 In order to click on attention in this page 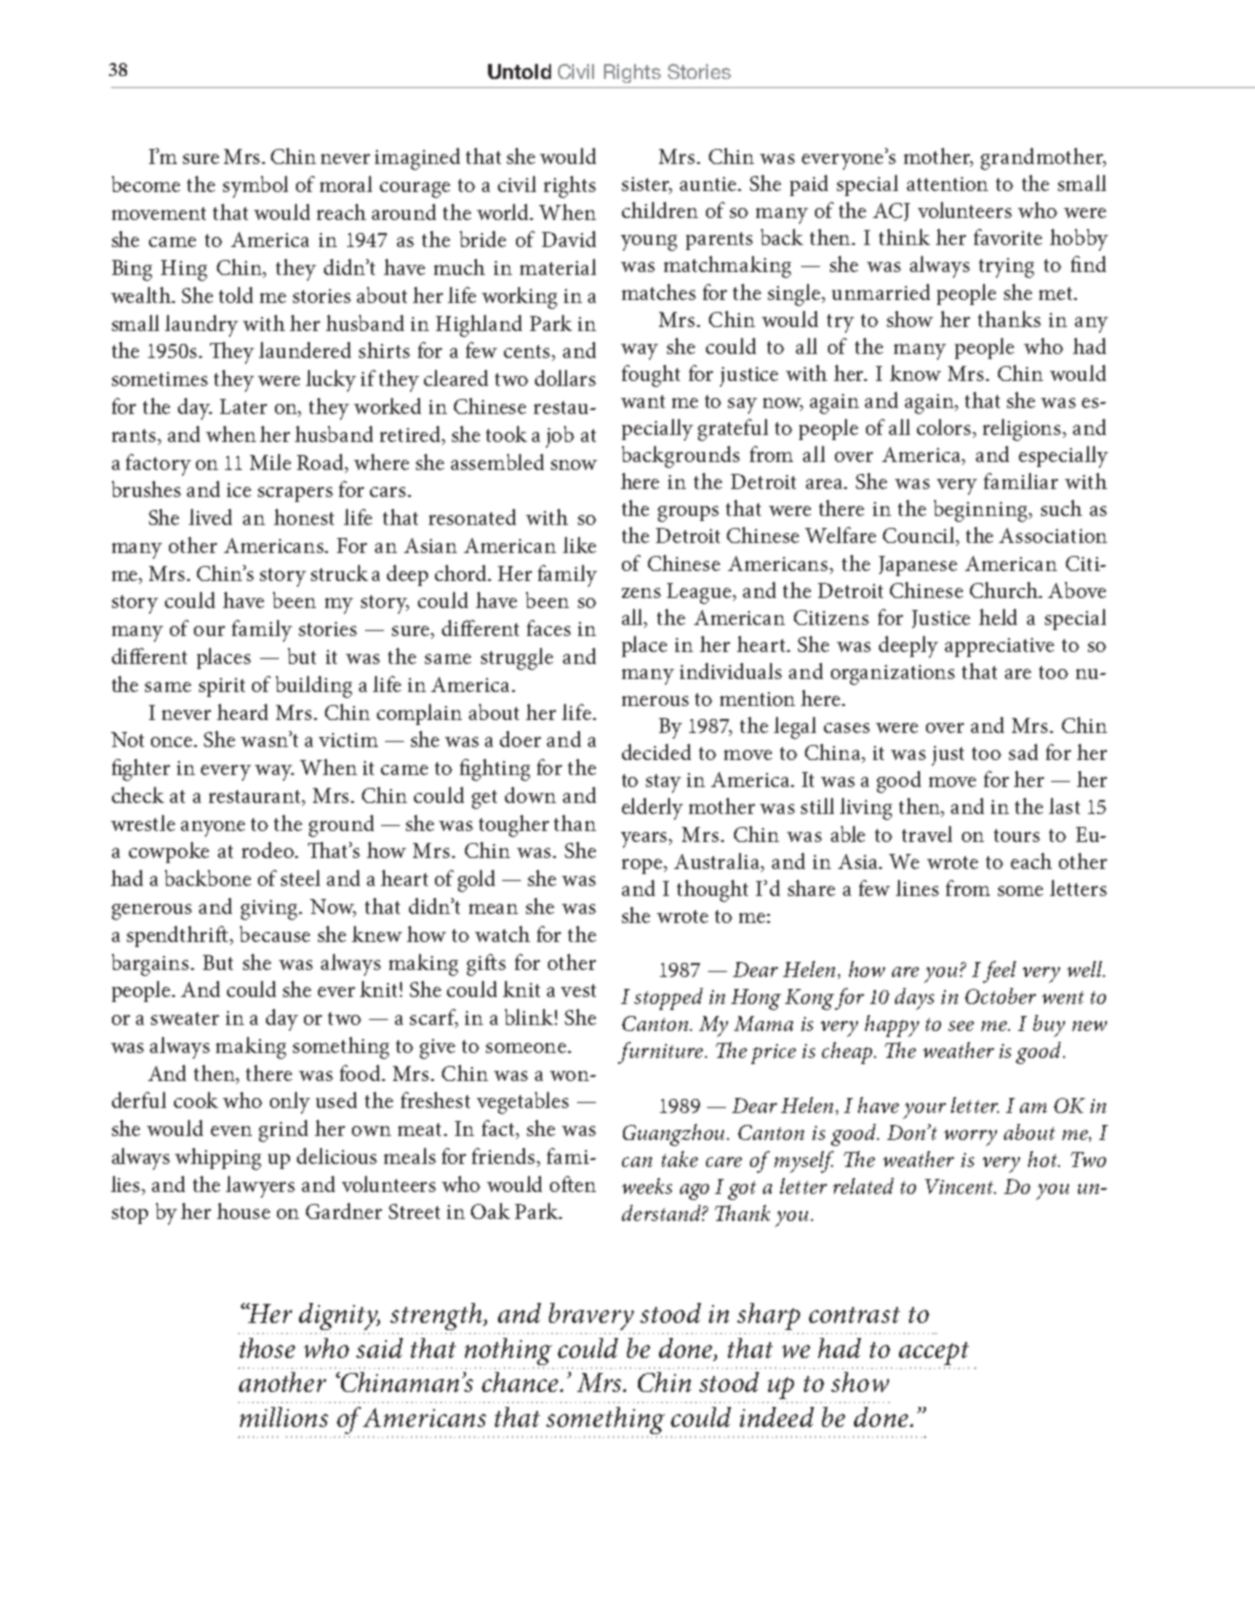, I will do `click(947, 184)`.
